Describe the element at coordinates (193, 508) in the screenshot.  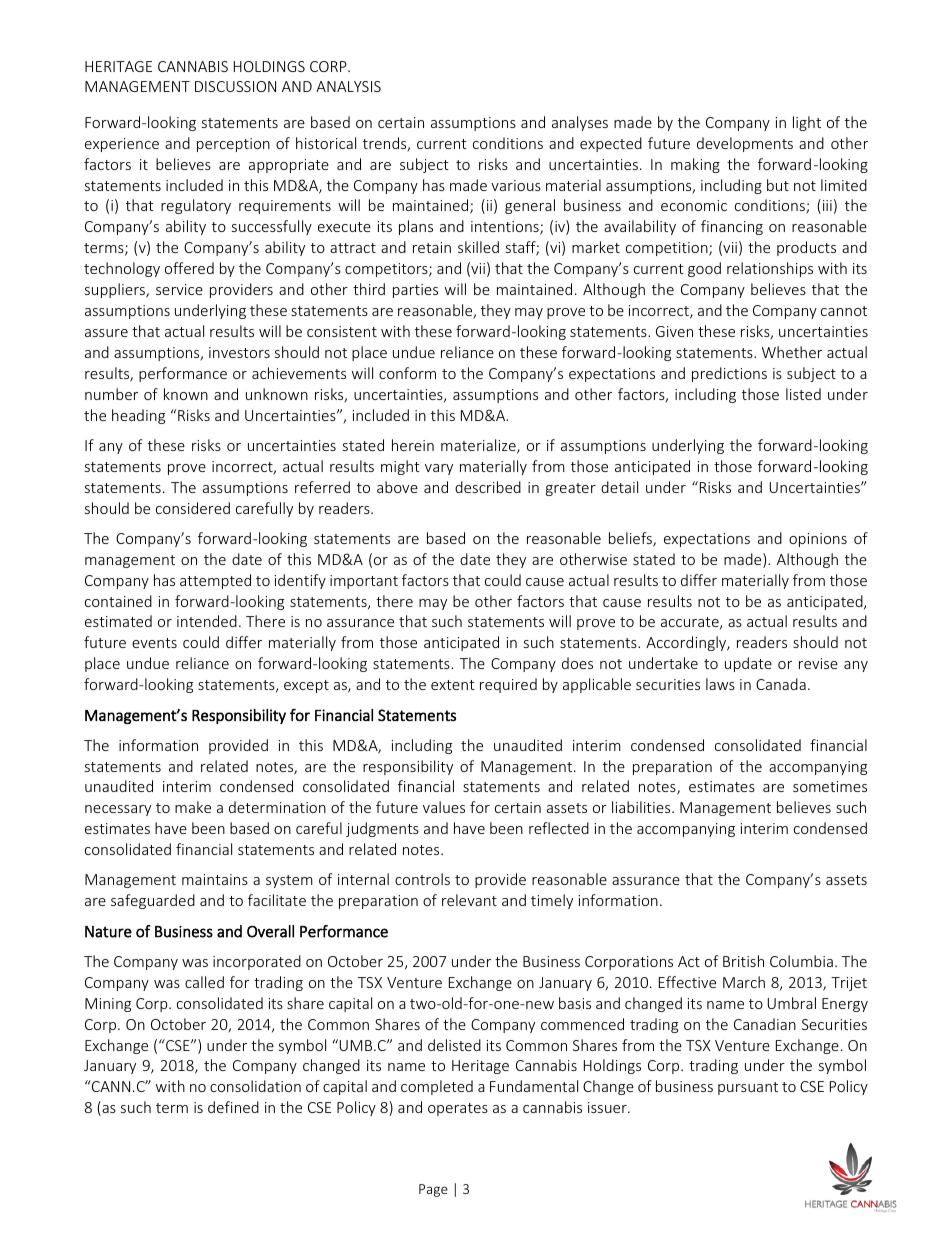
I see `considered` at that location.
